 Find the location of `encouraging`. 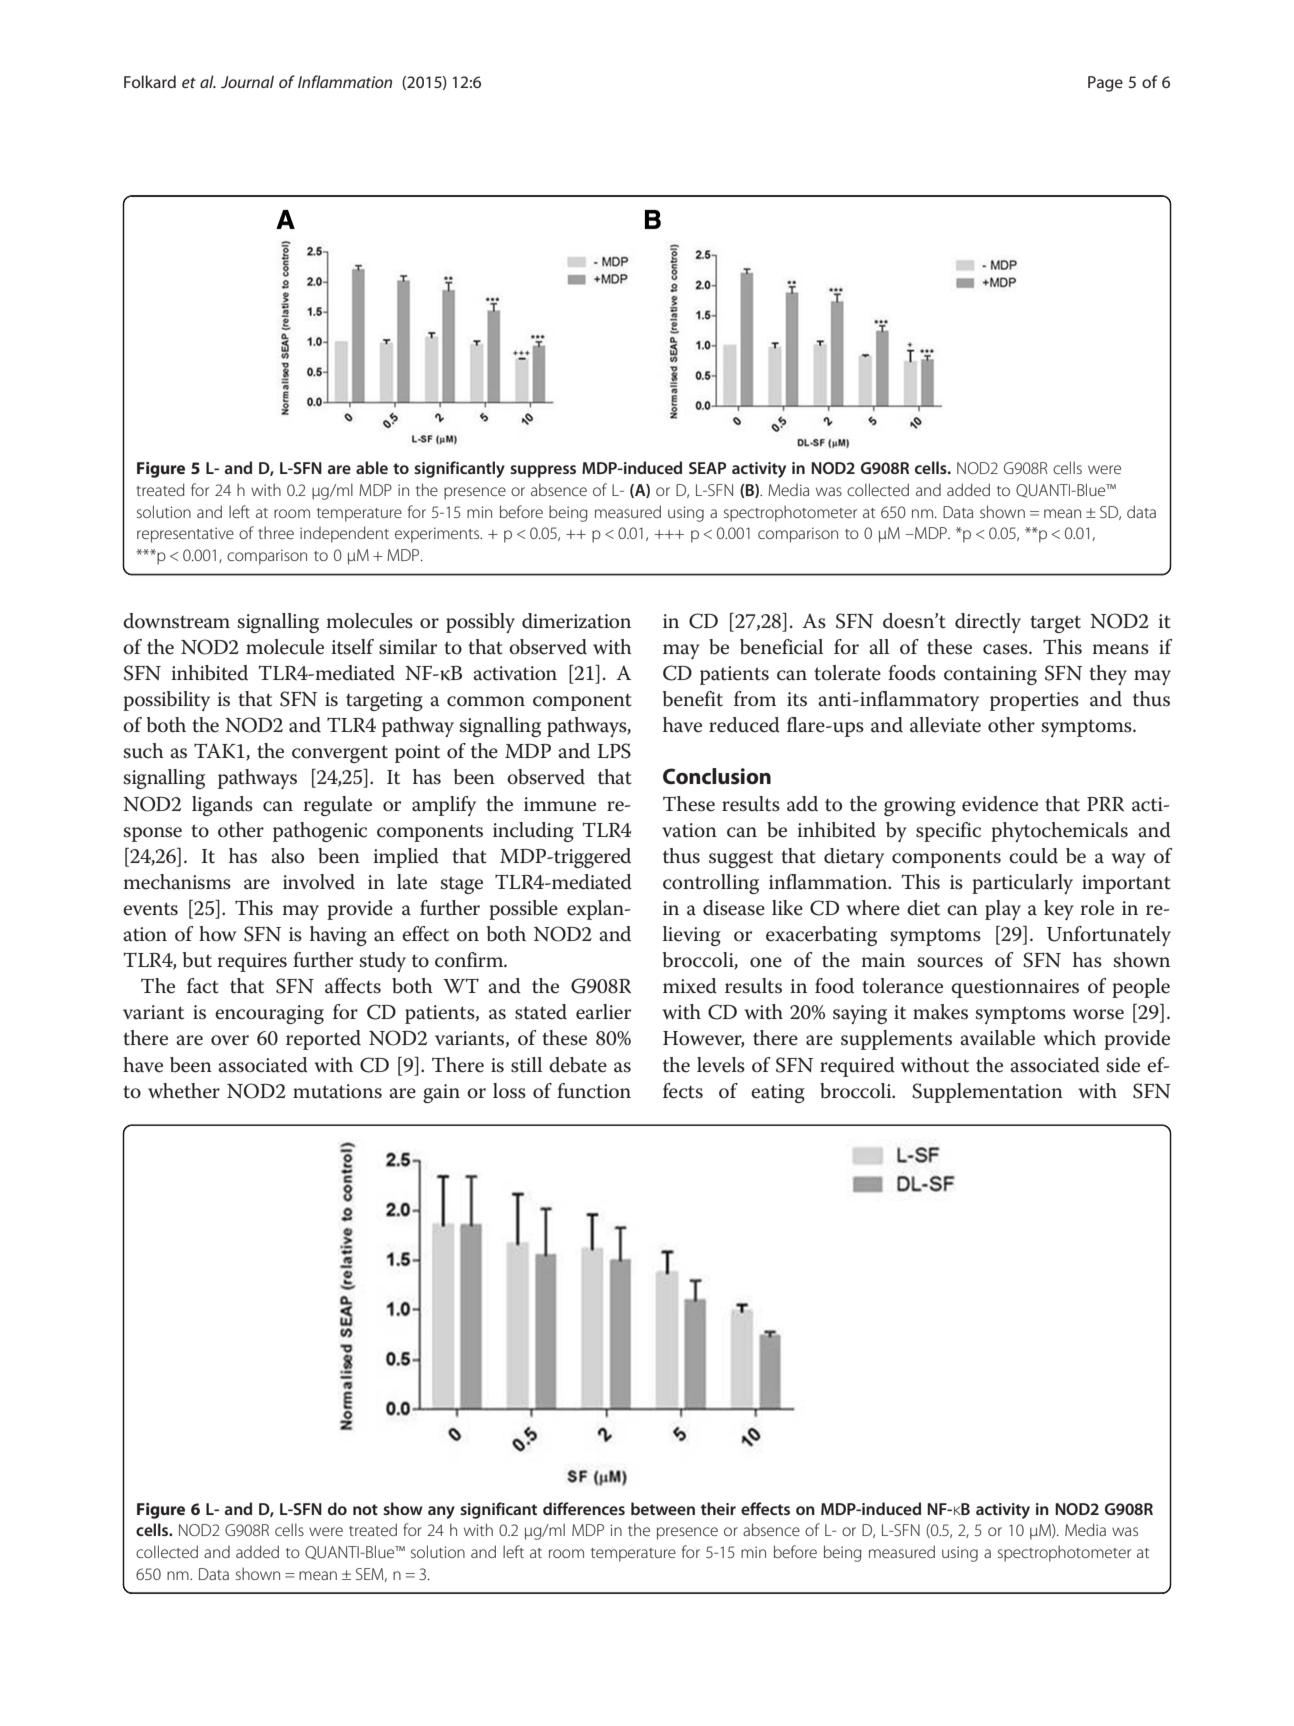

encouraging is located at coordinates (269, 1014).
